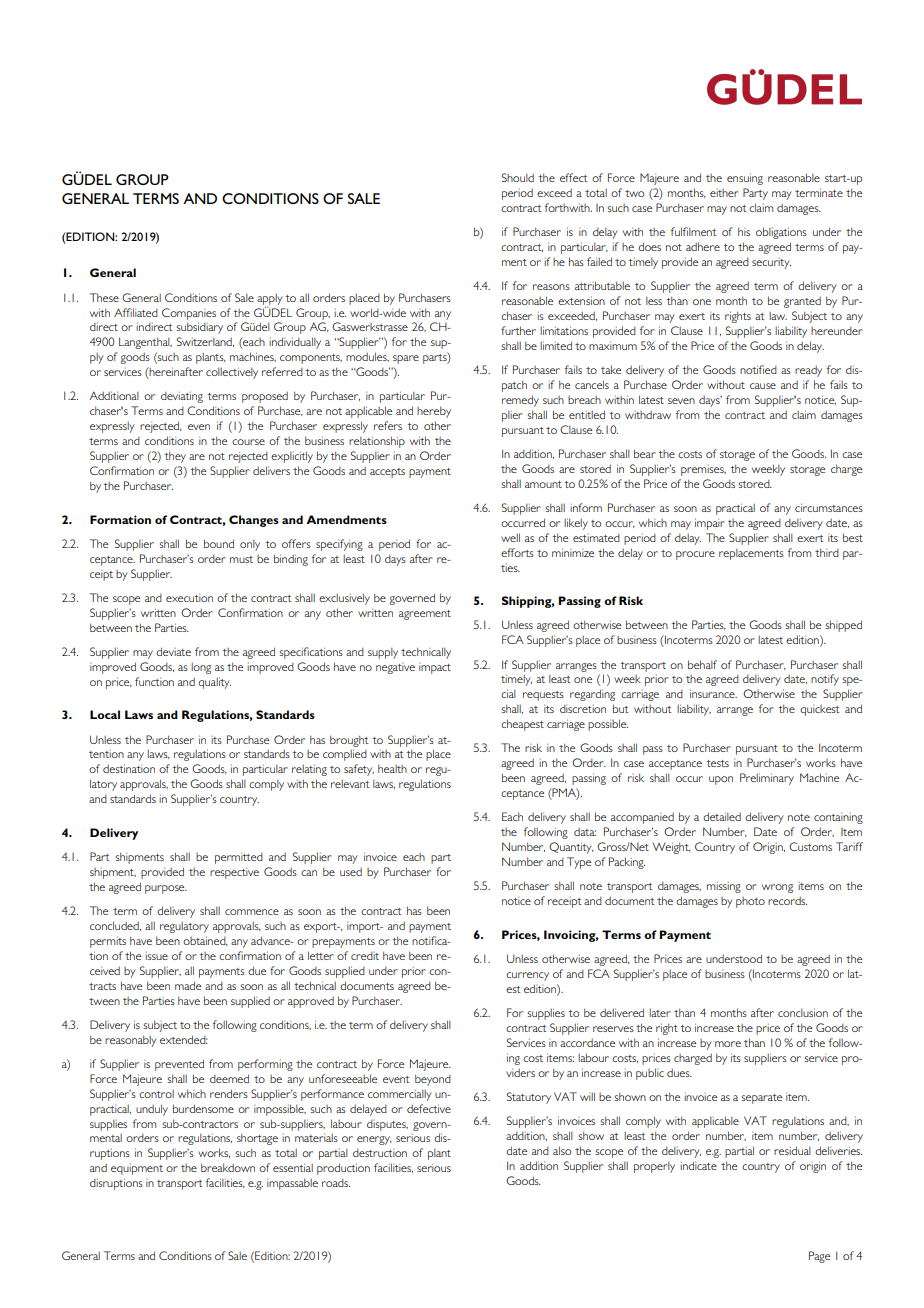 The image size is (924, 1308). I want to click on well, so click(510, 537).
